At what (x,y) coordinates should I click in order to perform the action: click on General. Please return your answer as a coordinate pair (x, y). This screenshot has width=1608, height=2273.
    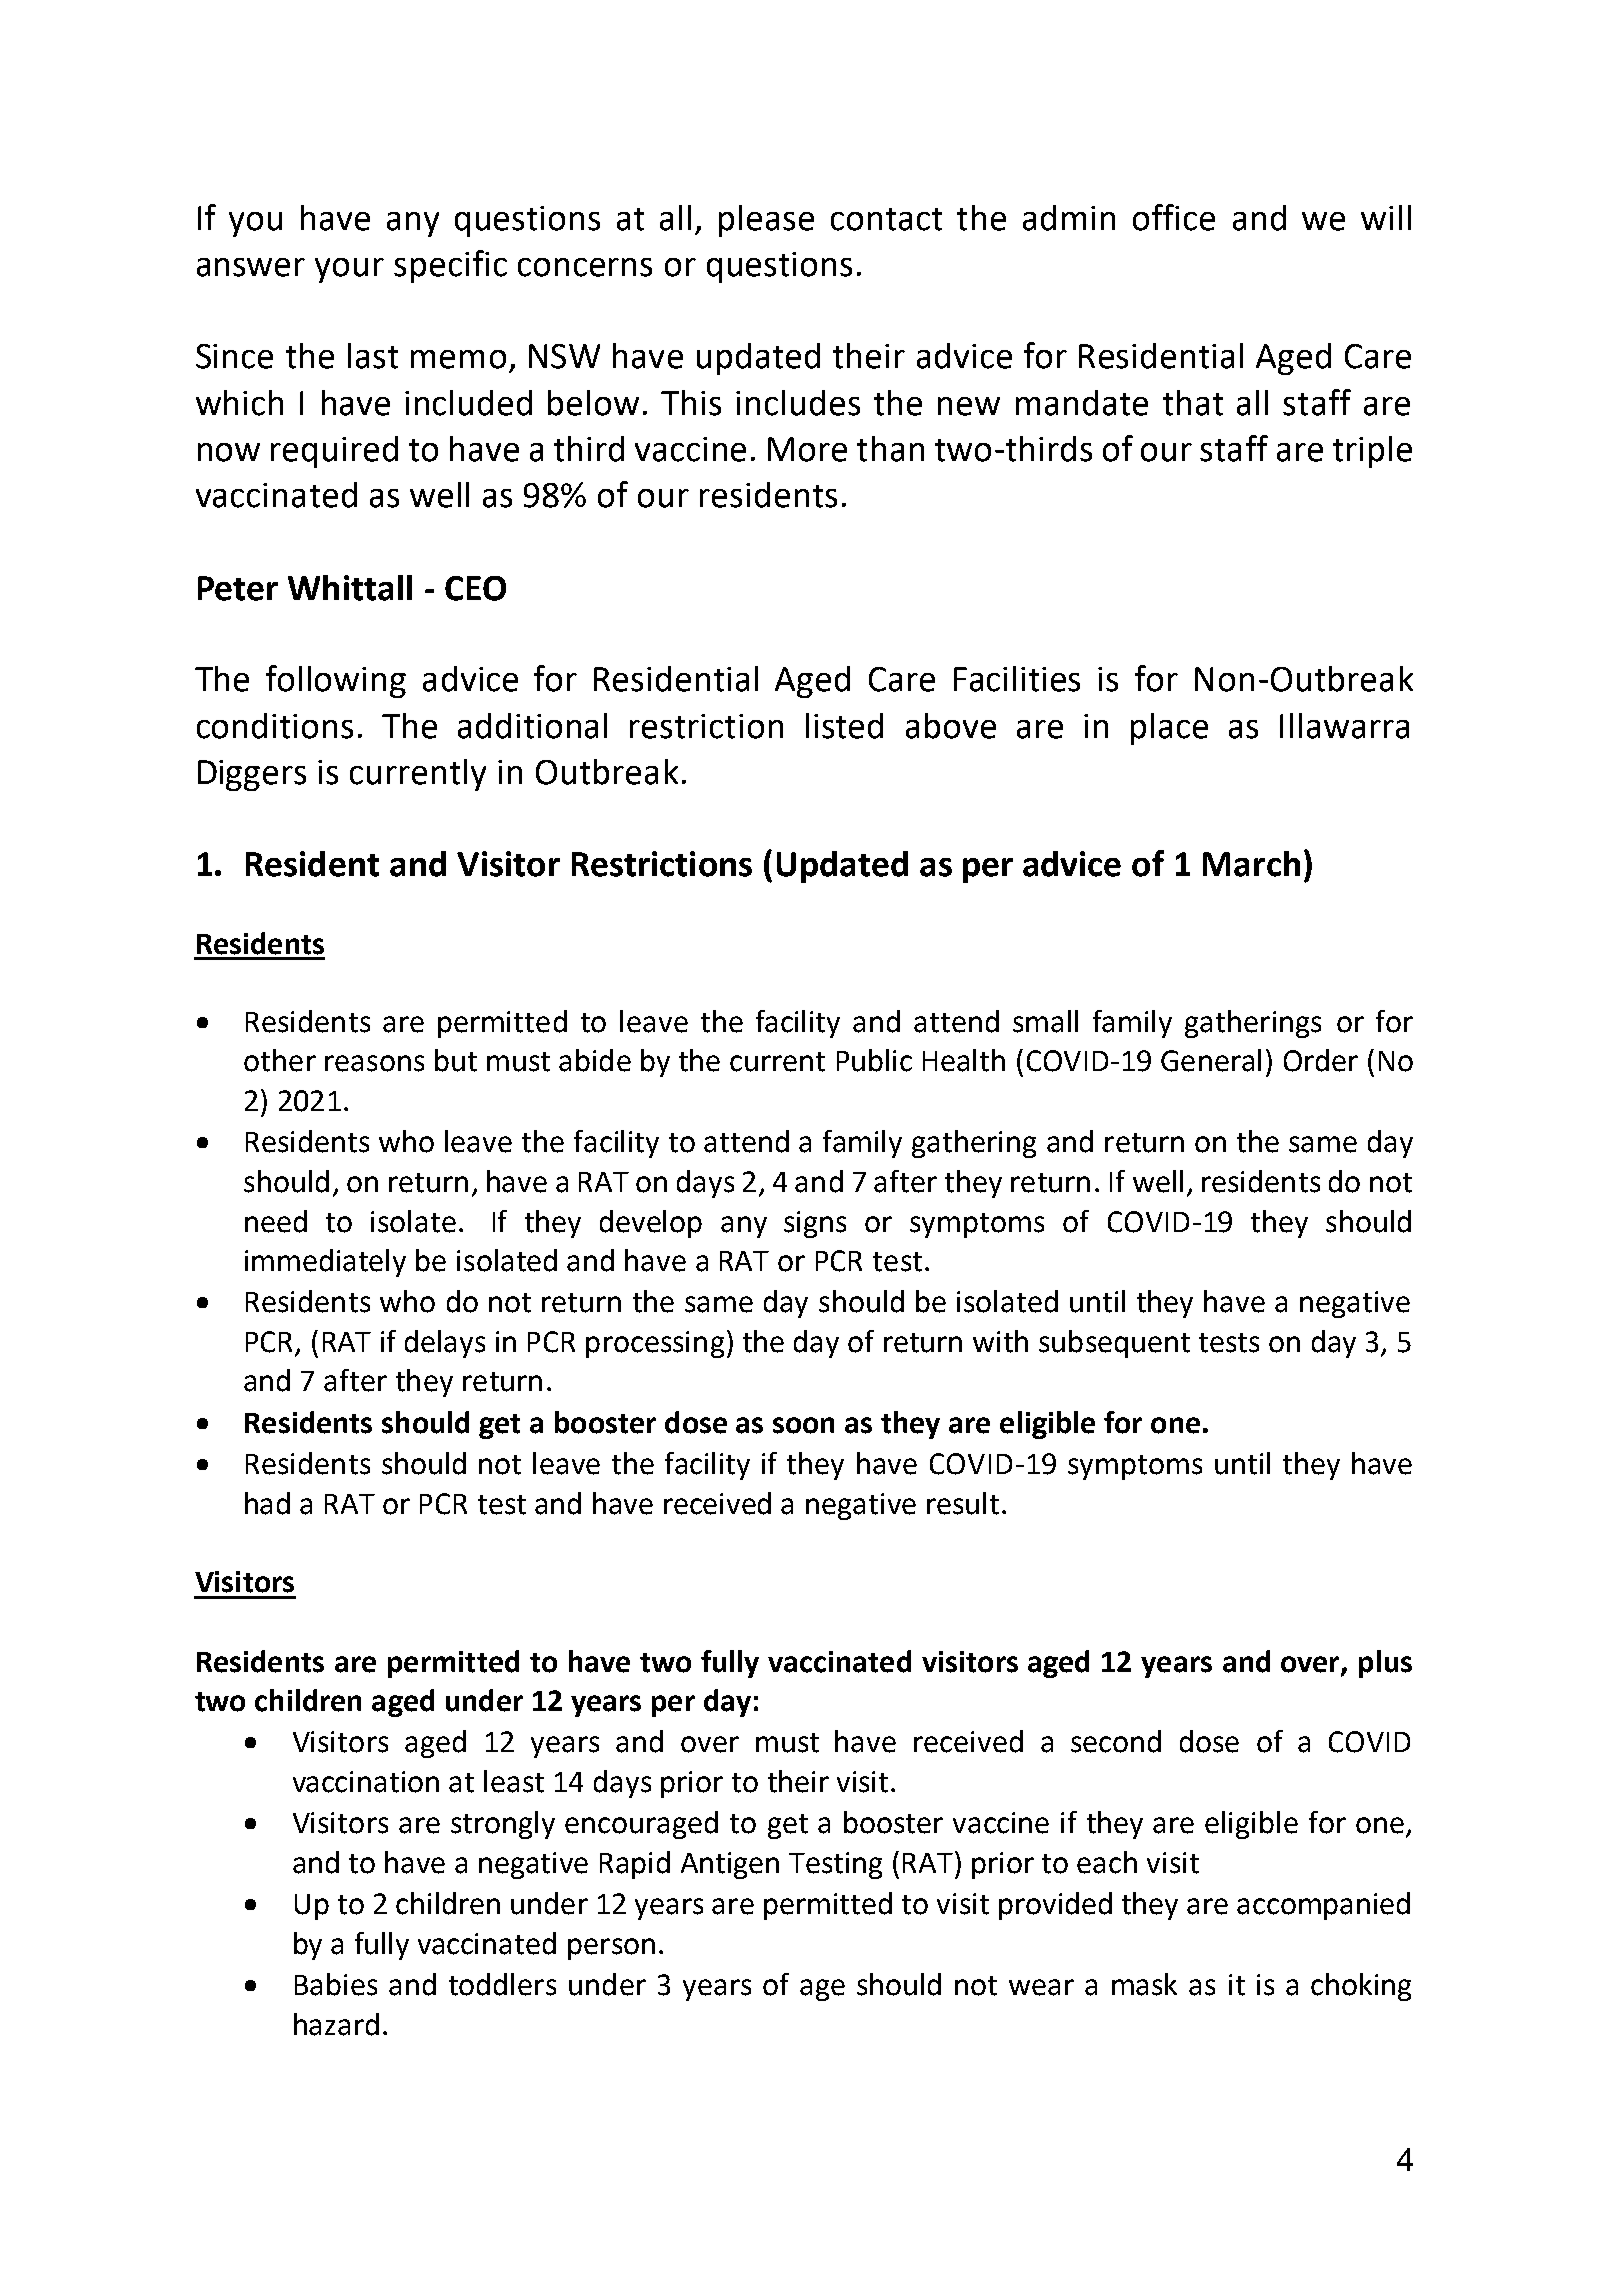
    Looking at the image, I should click on (1211, 1060).
